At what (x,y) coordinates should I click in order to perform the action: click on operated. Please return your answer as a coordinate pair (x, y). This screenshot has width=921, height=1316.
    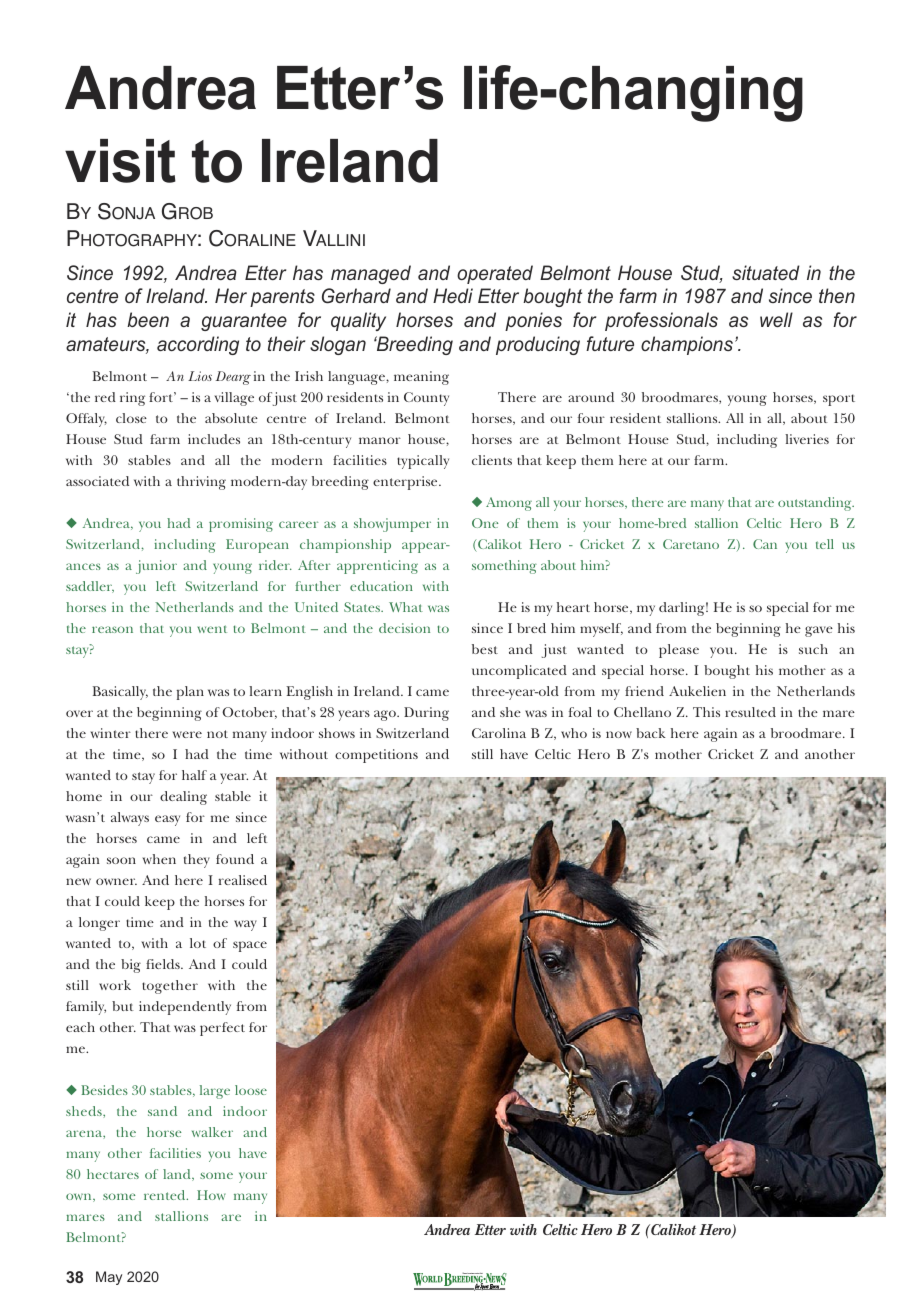
    Looking at the image, I should click on (495, 274).
